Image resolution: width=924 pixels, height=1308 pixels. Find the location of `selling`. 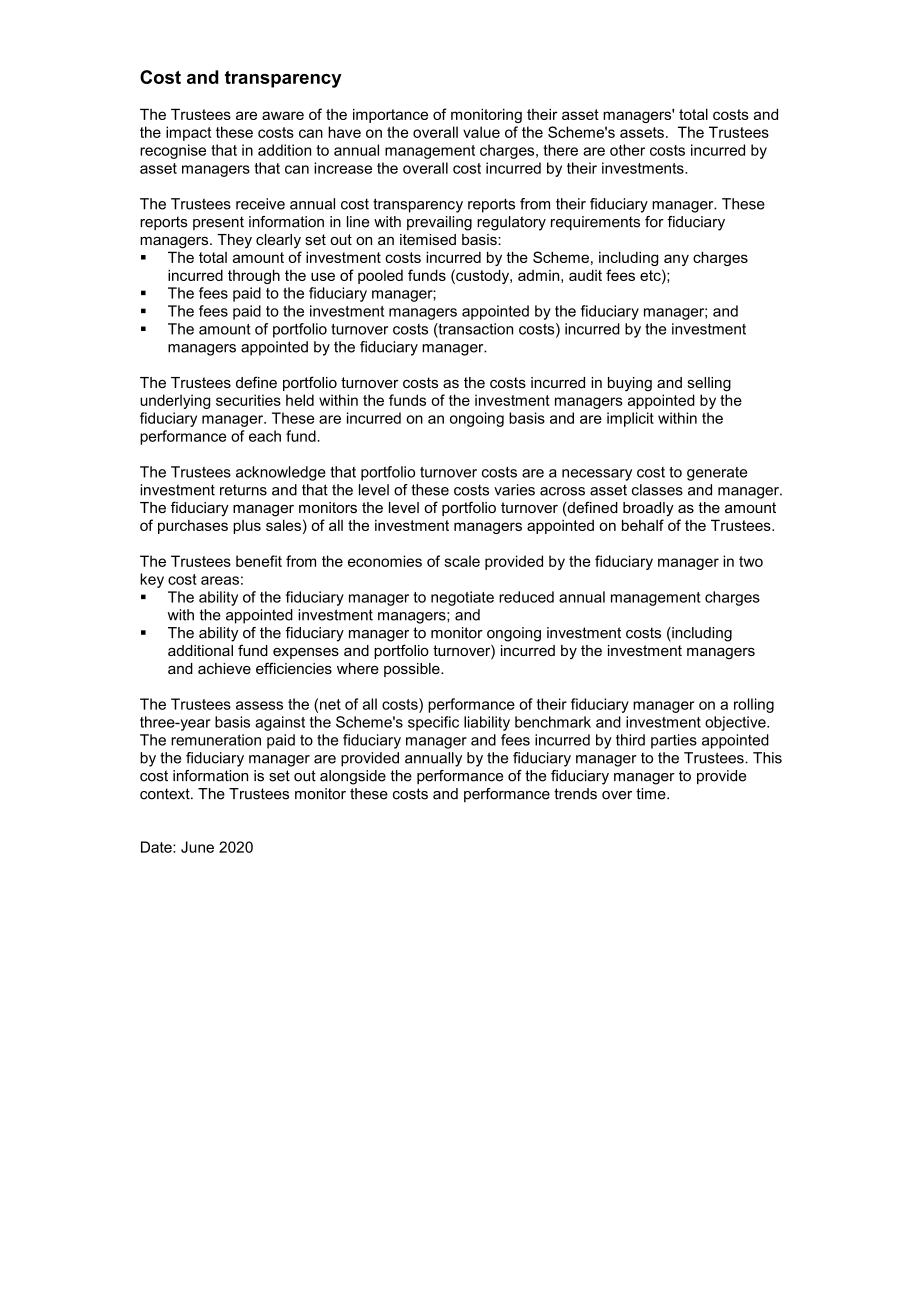

selling is located at coordinates (709, 384).
